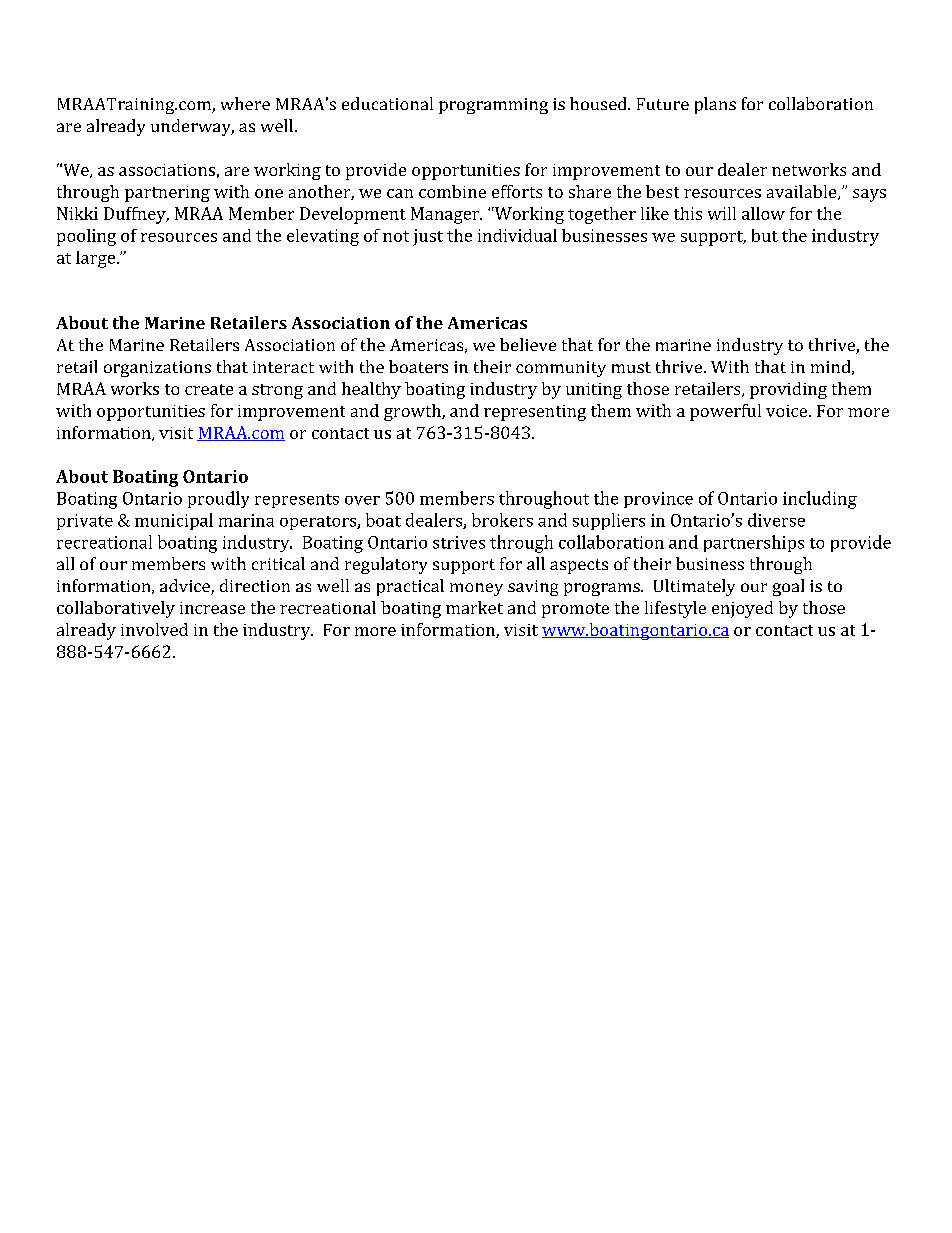 This screenshot has height=1233, width=952. I want to click on programming, so click(493, 106).
